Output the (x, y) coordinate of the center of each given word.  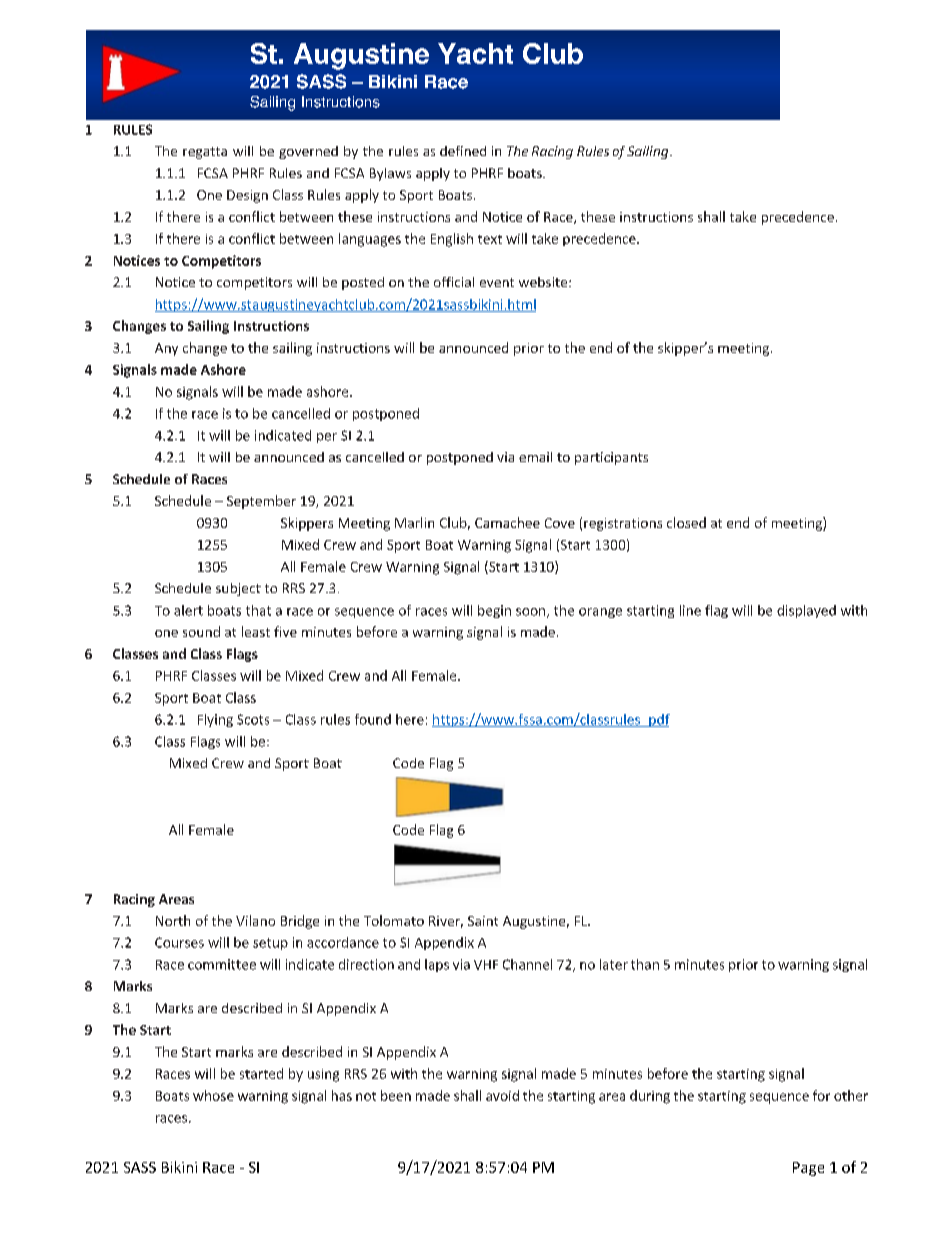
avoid (502, 1095)
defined (463, 151)
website (544, 282)
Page (808, 1169)
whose (213, 1095)
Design (247, 196)
